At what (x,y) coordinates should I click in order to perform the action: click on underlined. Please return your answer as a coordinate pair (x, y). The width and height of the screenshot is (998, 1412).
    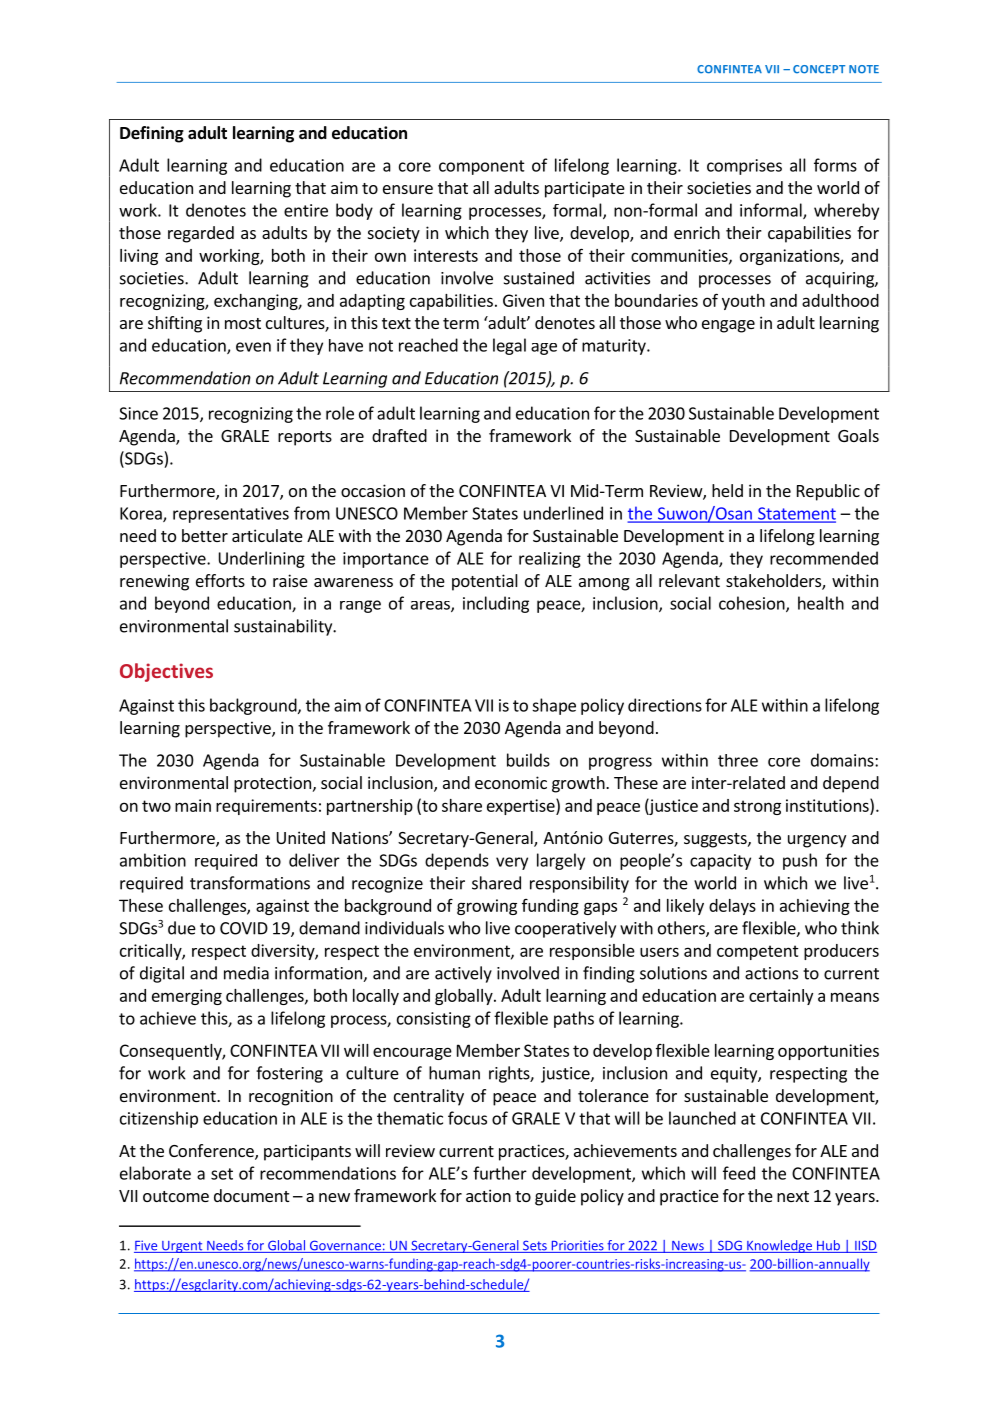
    Looking at the image, I should click on (563, 513).
